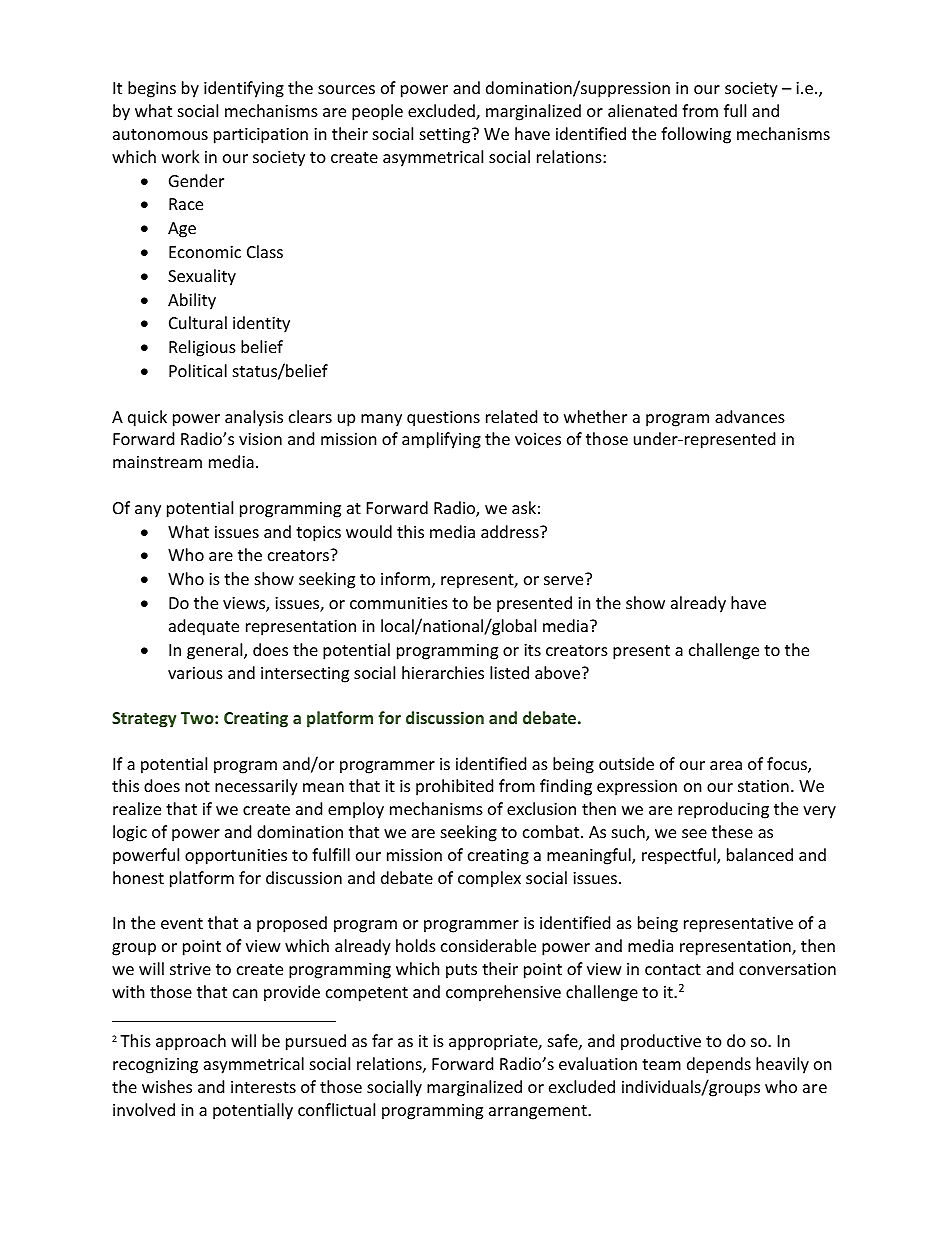 The width and height of the image is (952, 1233). What do you see at coordinates (204, 627) in the image?
I see `adequate` at bounding box center [204, 627].
